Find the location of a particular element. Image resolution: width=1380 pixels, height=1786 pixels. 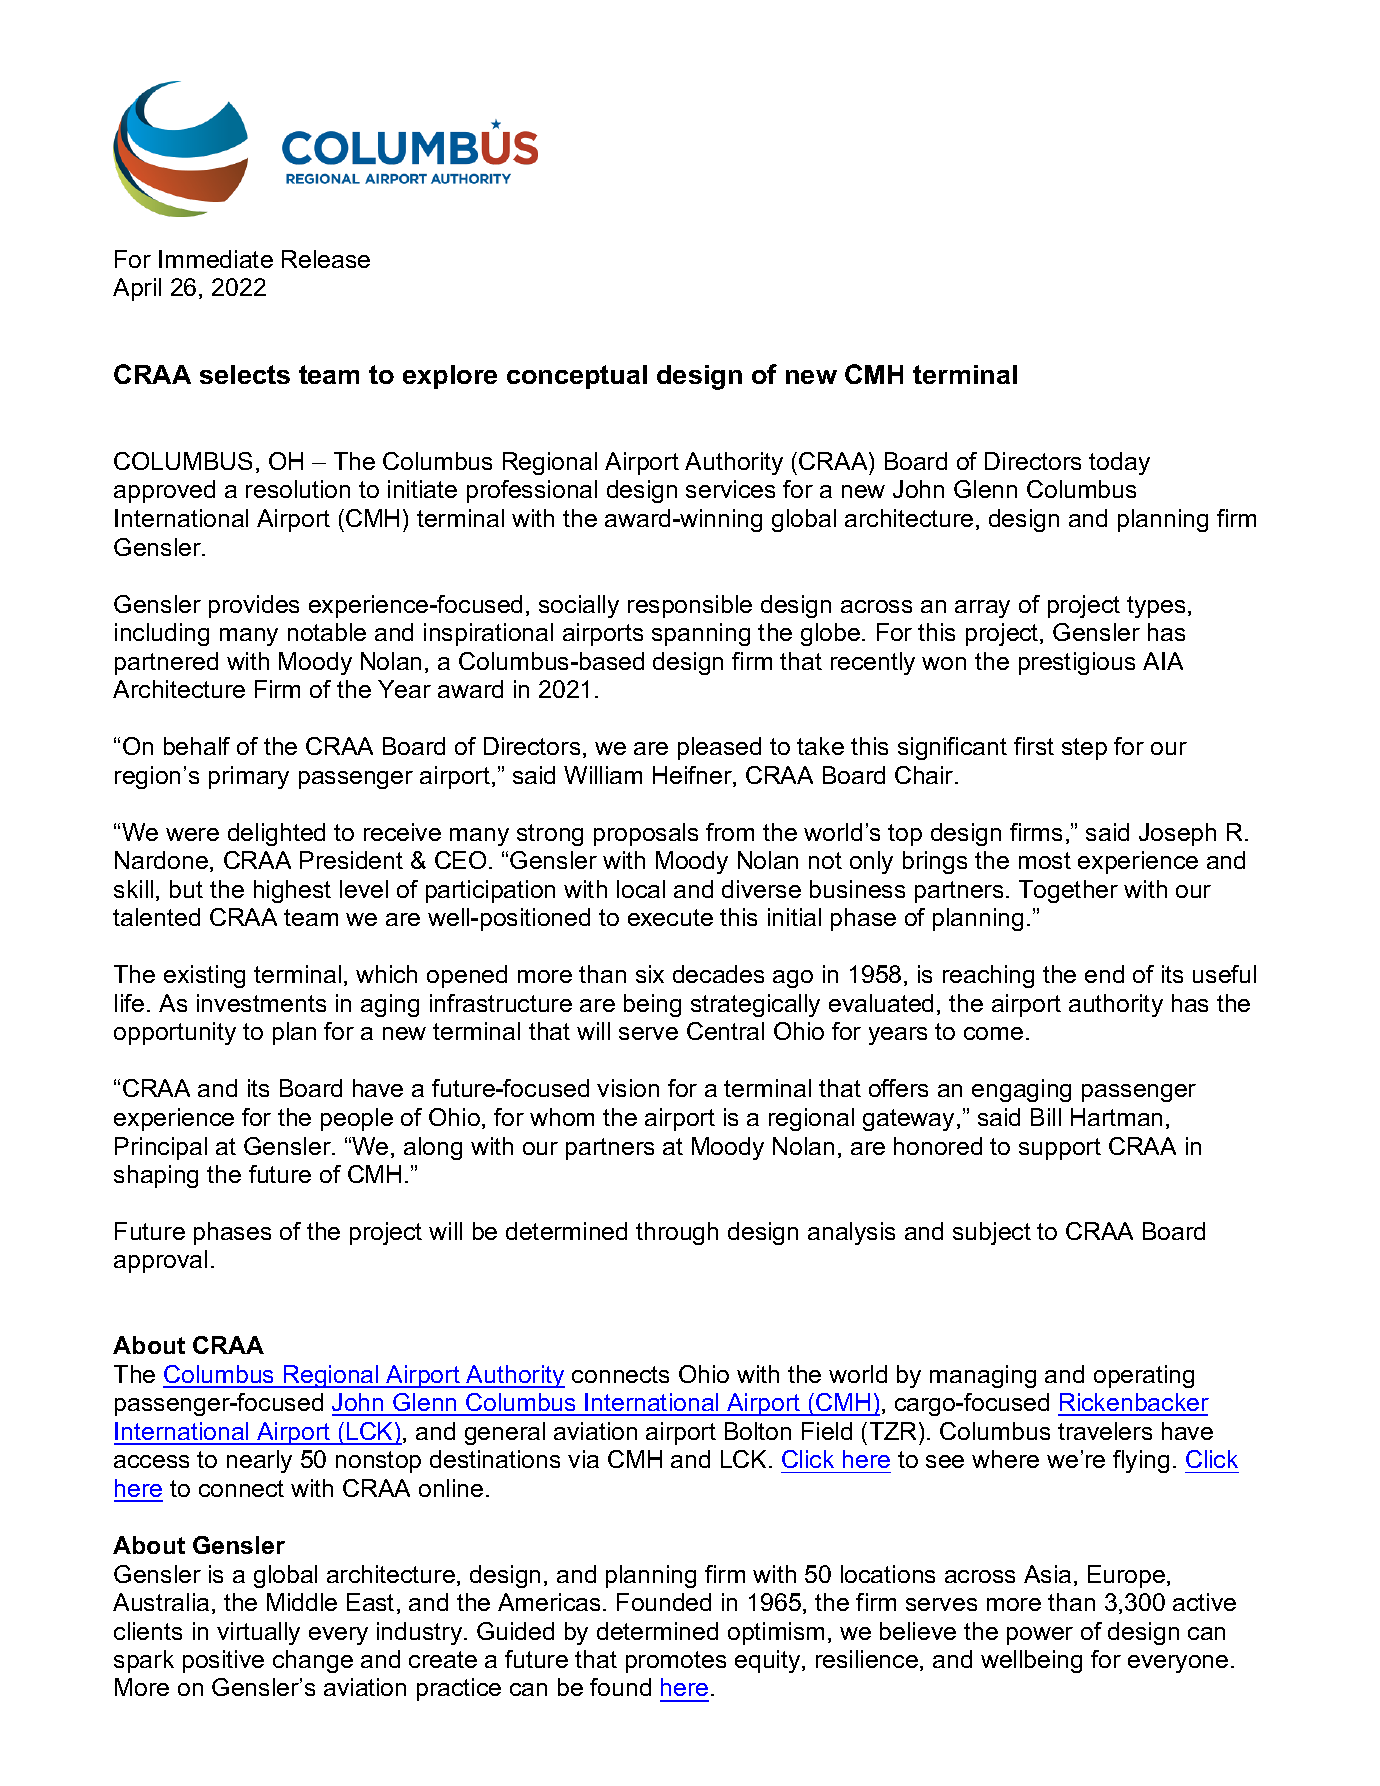

virtually is located at coordinates (258, 1633).
